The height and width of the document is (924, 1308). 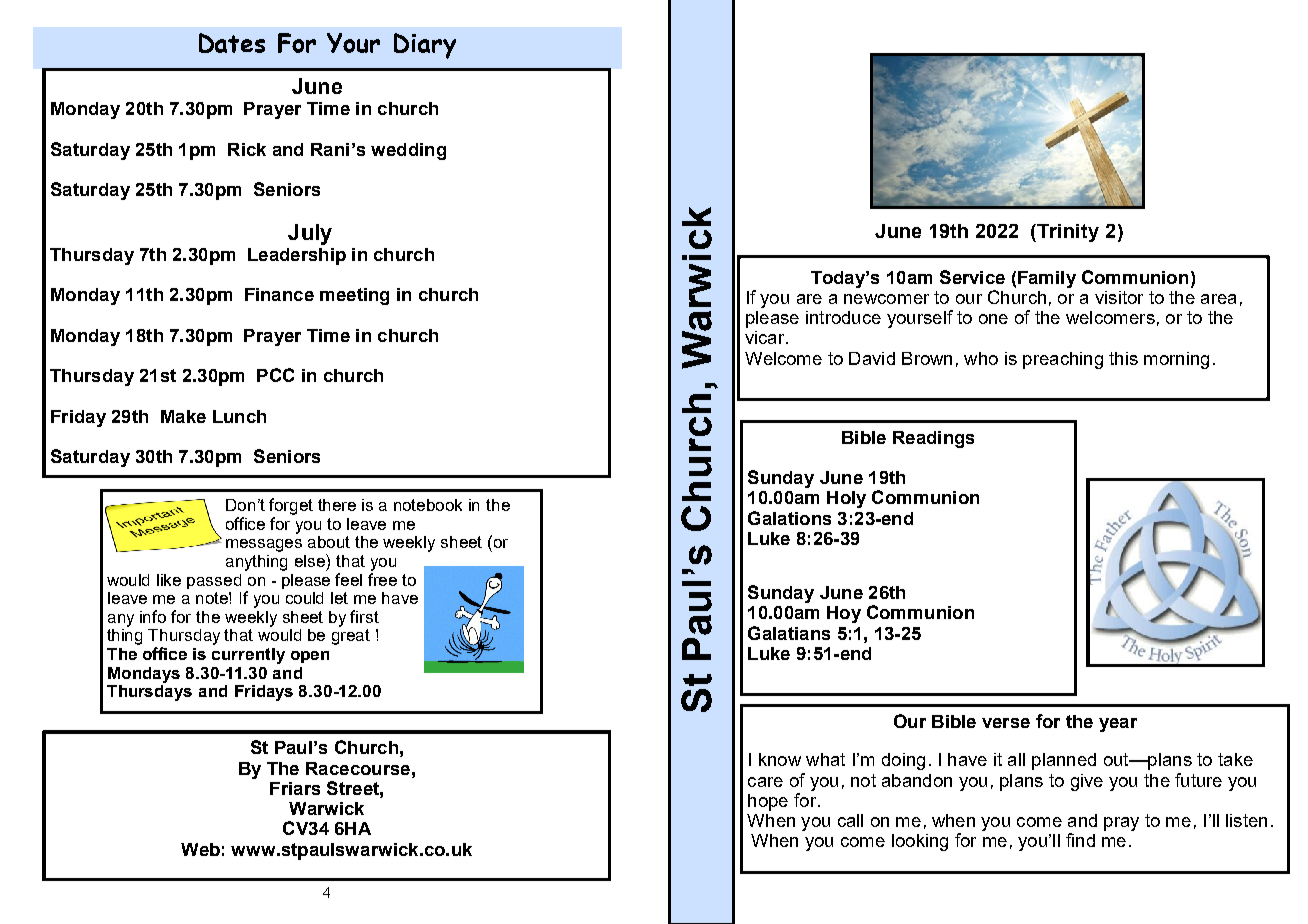 I want to click on Lunch, so click(x=239, y=416).
